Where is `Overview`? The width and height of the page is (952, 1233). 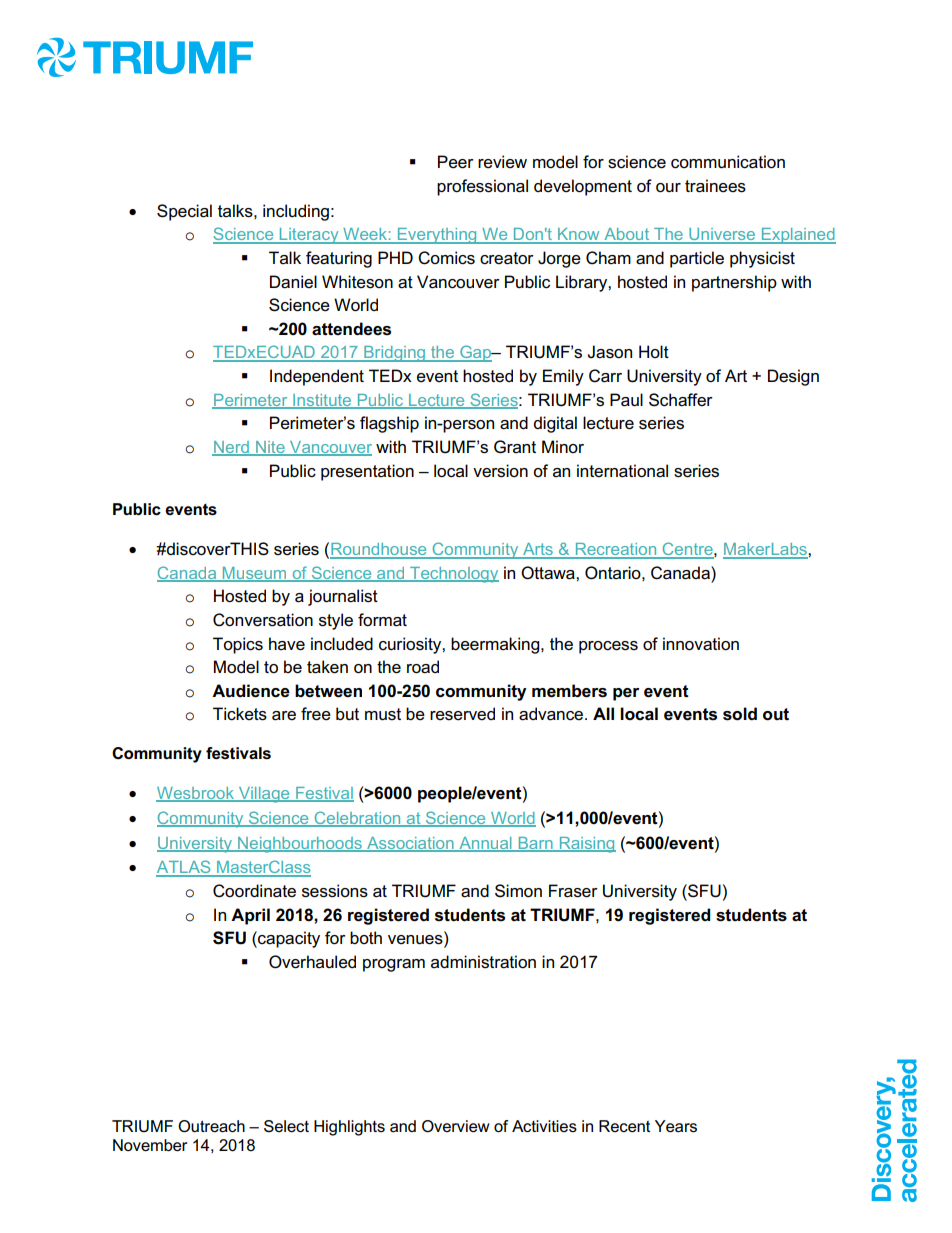 Overview is located at coordinates (456, 1126).
